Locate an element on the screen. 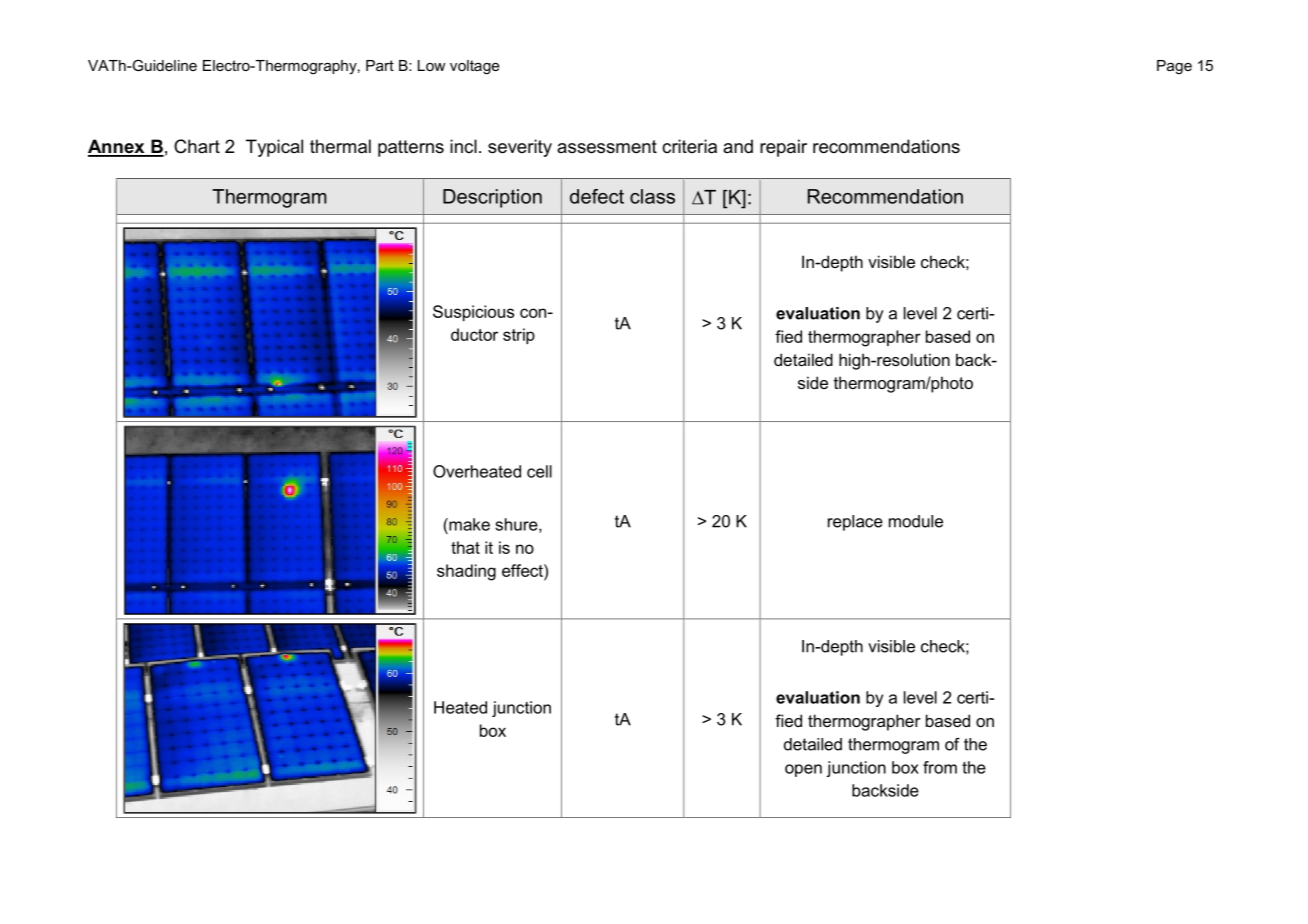 This screenshot has height=924, width=1308. module is located at coordinates (916, 521).
